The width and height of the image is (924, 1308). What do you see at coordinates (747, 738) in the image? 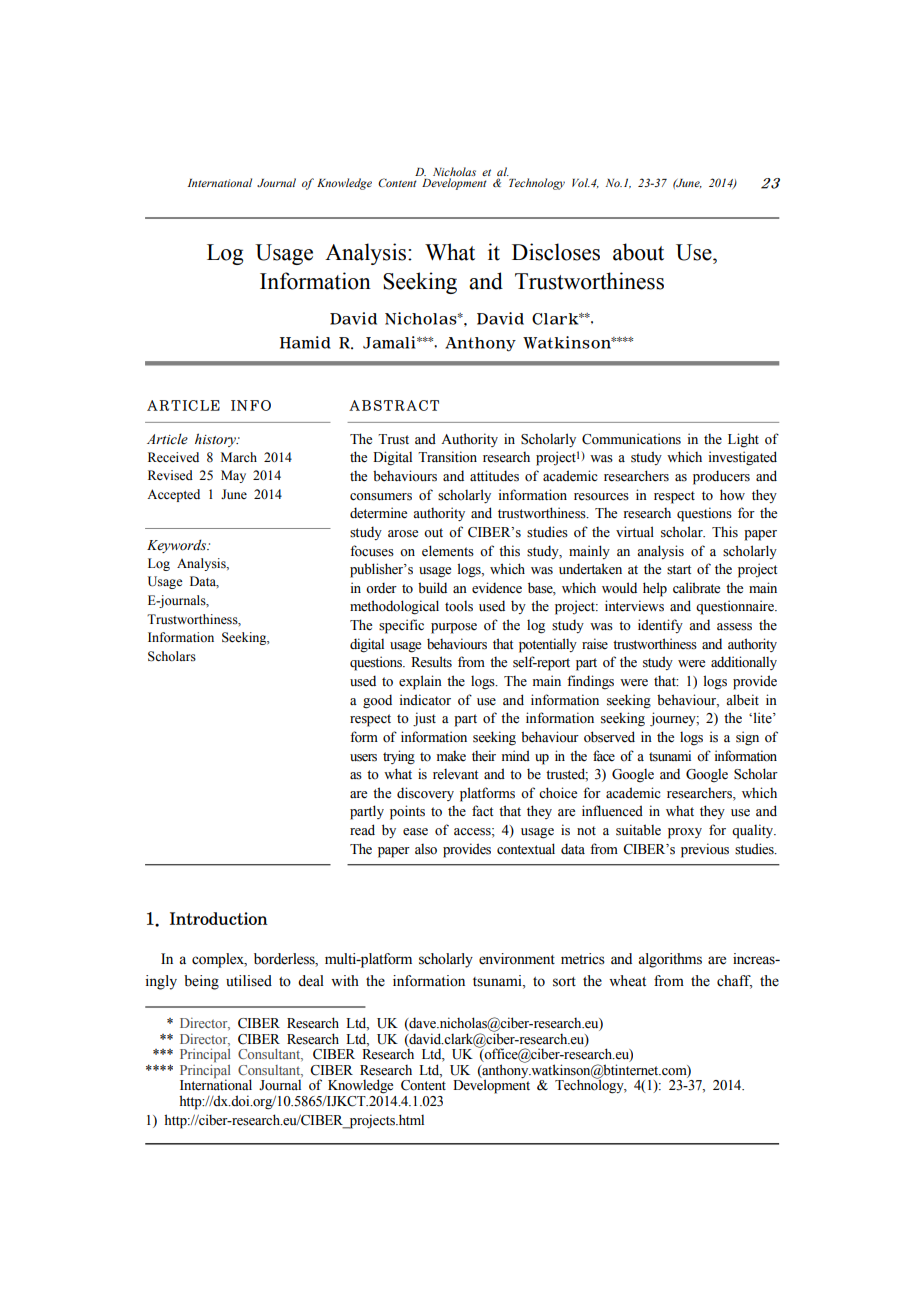
I see `sign` at bounding box center [747, 738].
